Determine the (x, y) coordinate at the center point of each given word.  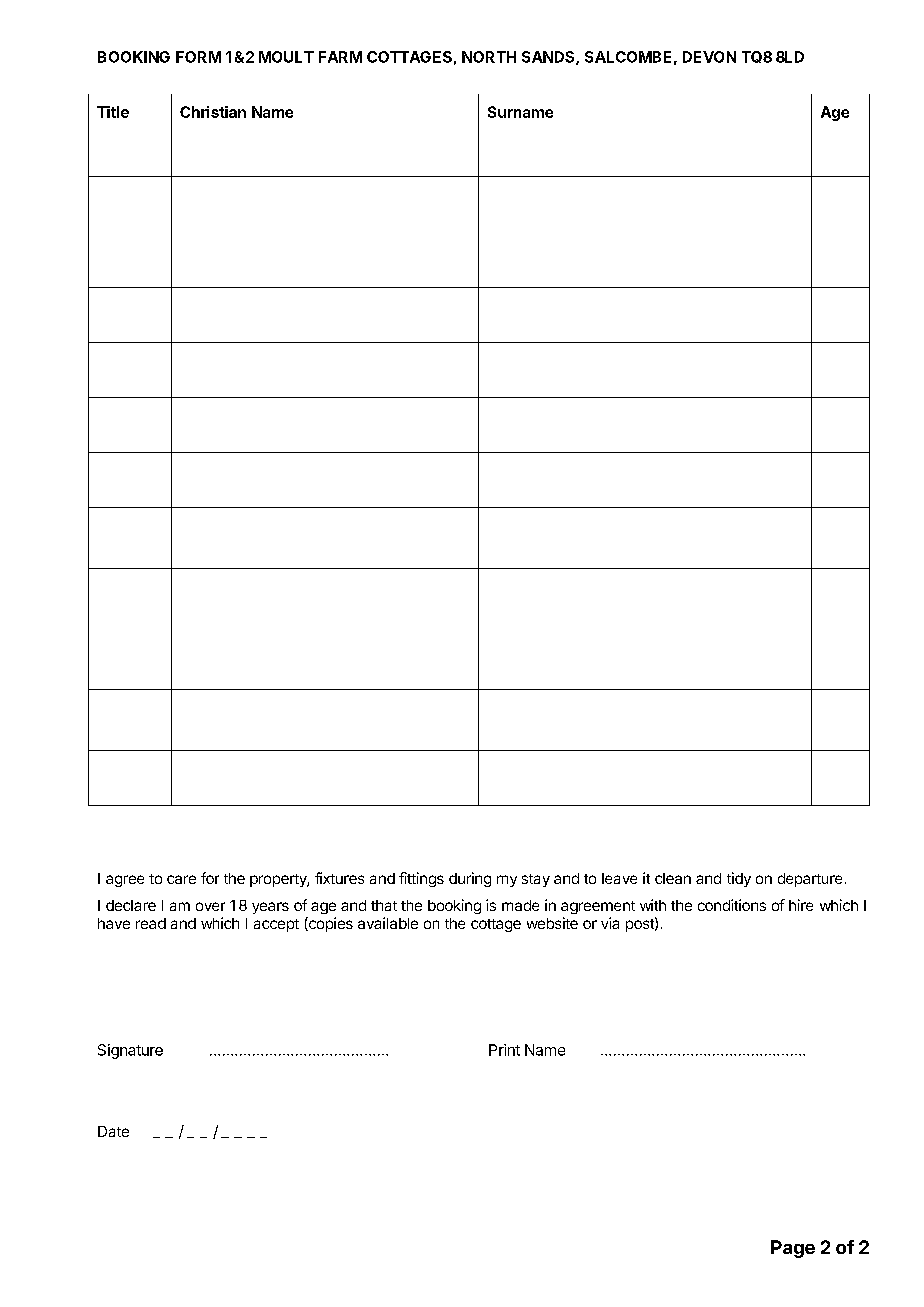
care (181, 879)
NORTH (489, 57)
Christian (213, 112)
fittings (421, 879)
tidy (739, 879)
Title (113, 112)
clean (673, 878)
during (470, 879)
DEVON (709, 57)
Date (113, 1131)
